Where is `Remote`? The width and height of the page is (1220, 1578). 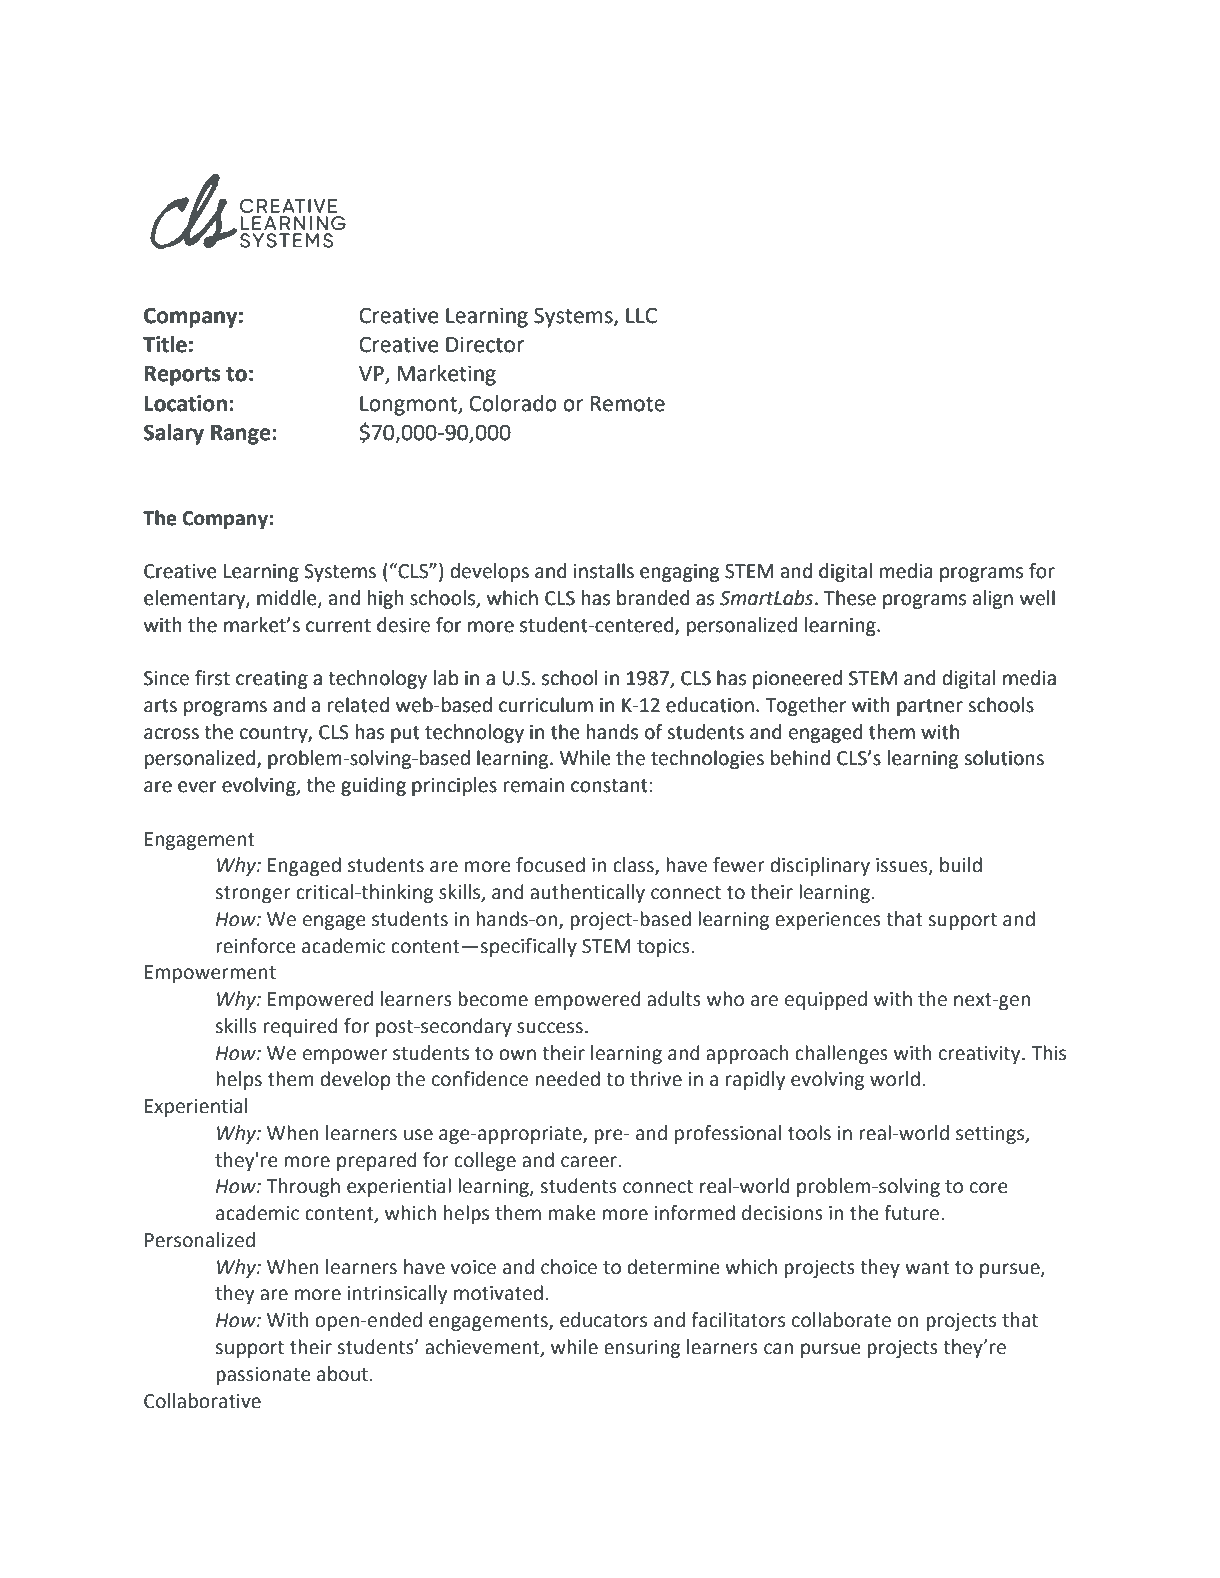
Remote is located at coordinates (628, 404).
